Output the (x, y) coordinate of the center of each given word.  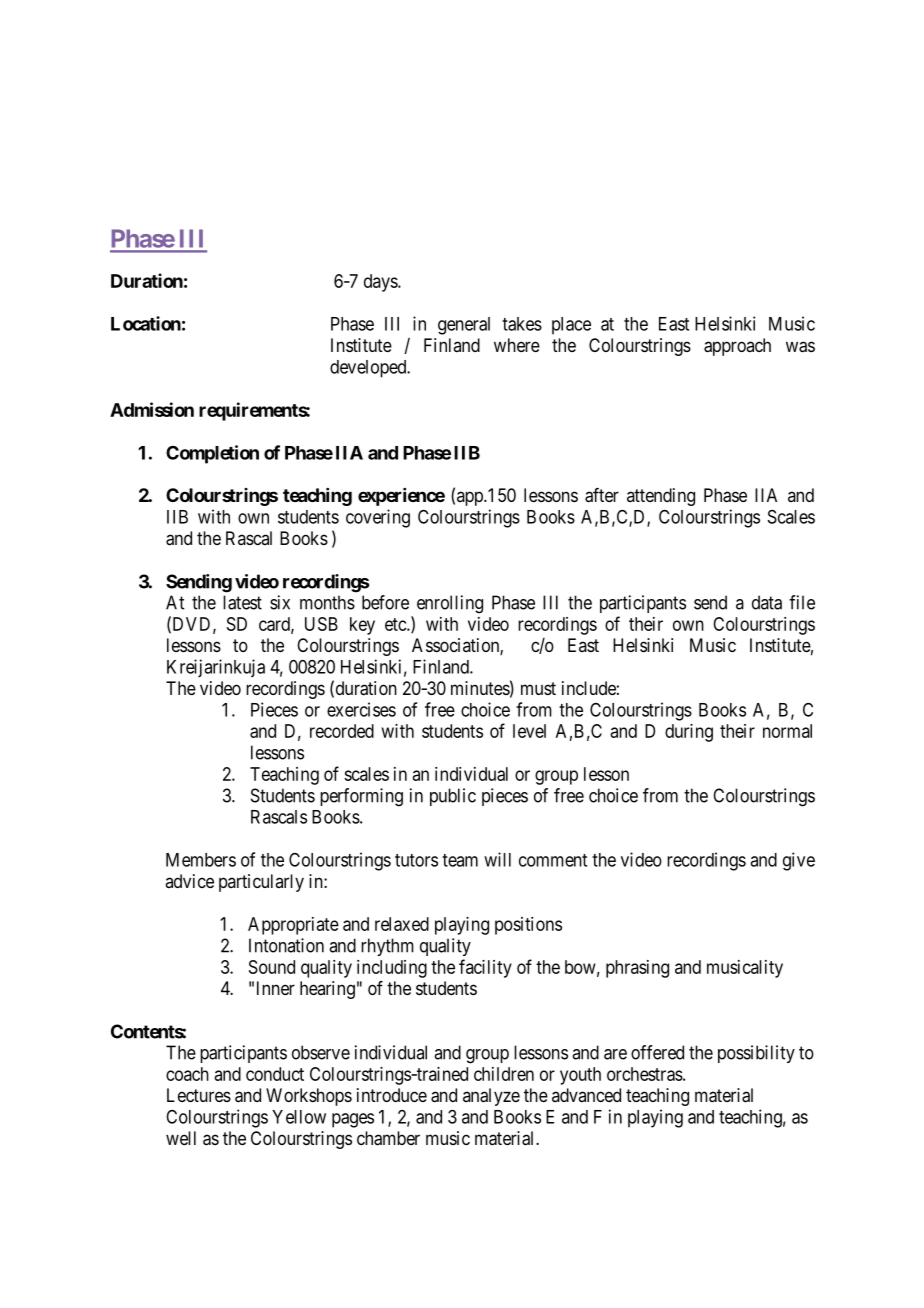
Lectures (199, 1095)
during (689, 733)
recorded (342, 731)
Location (146, 323)
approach (737, 347)
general (464, 326)
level (529, 731)
